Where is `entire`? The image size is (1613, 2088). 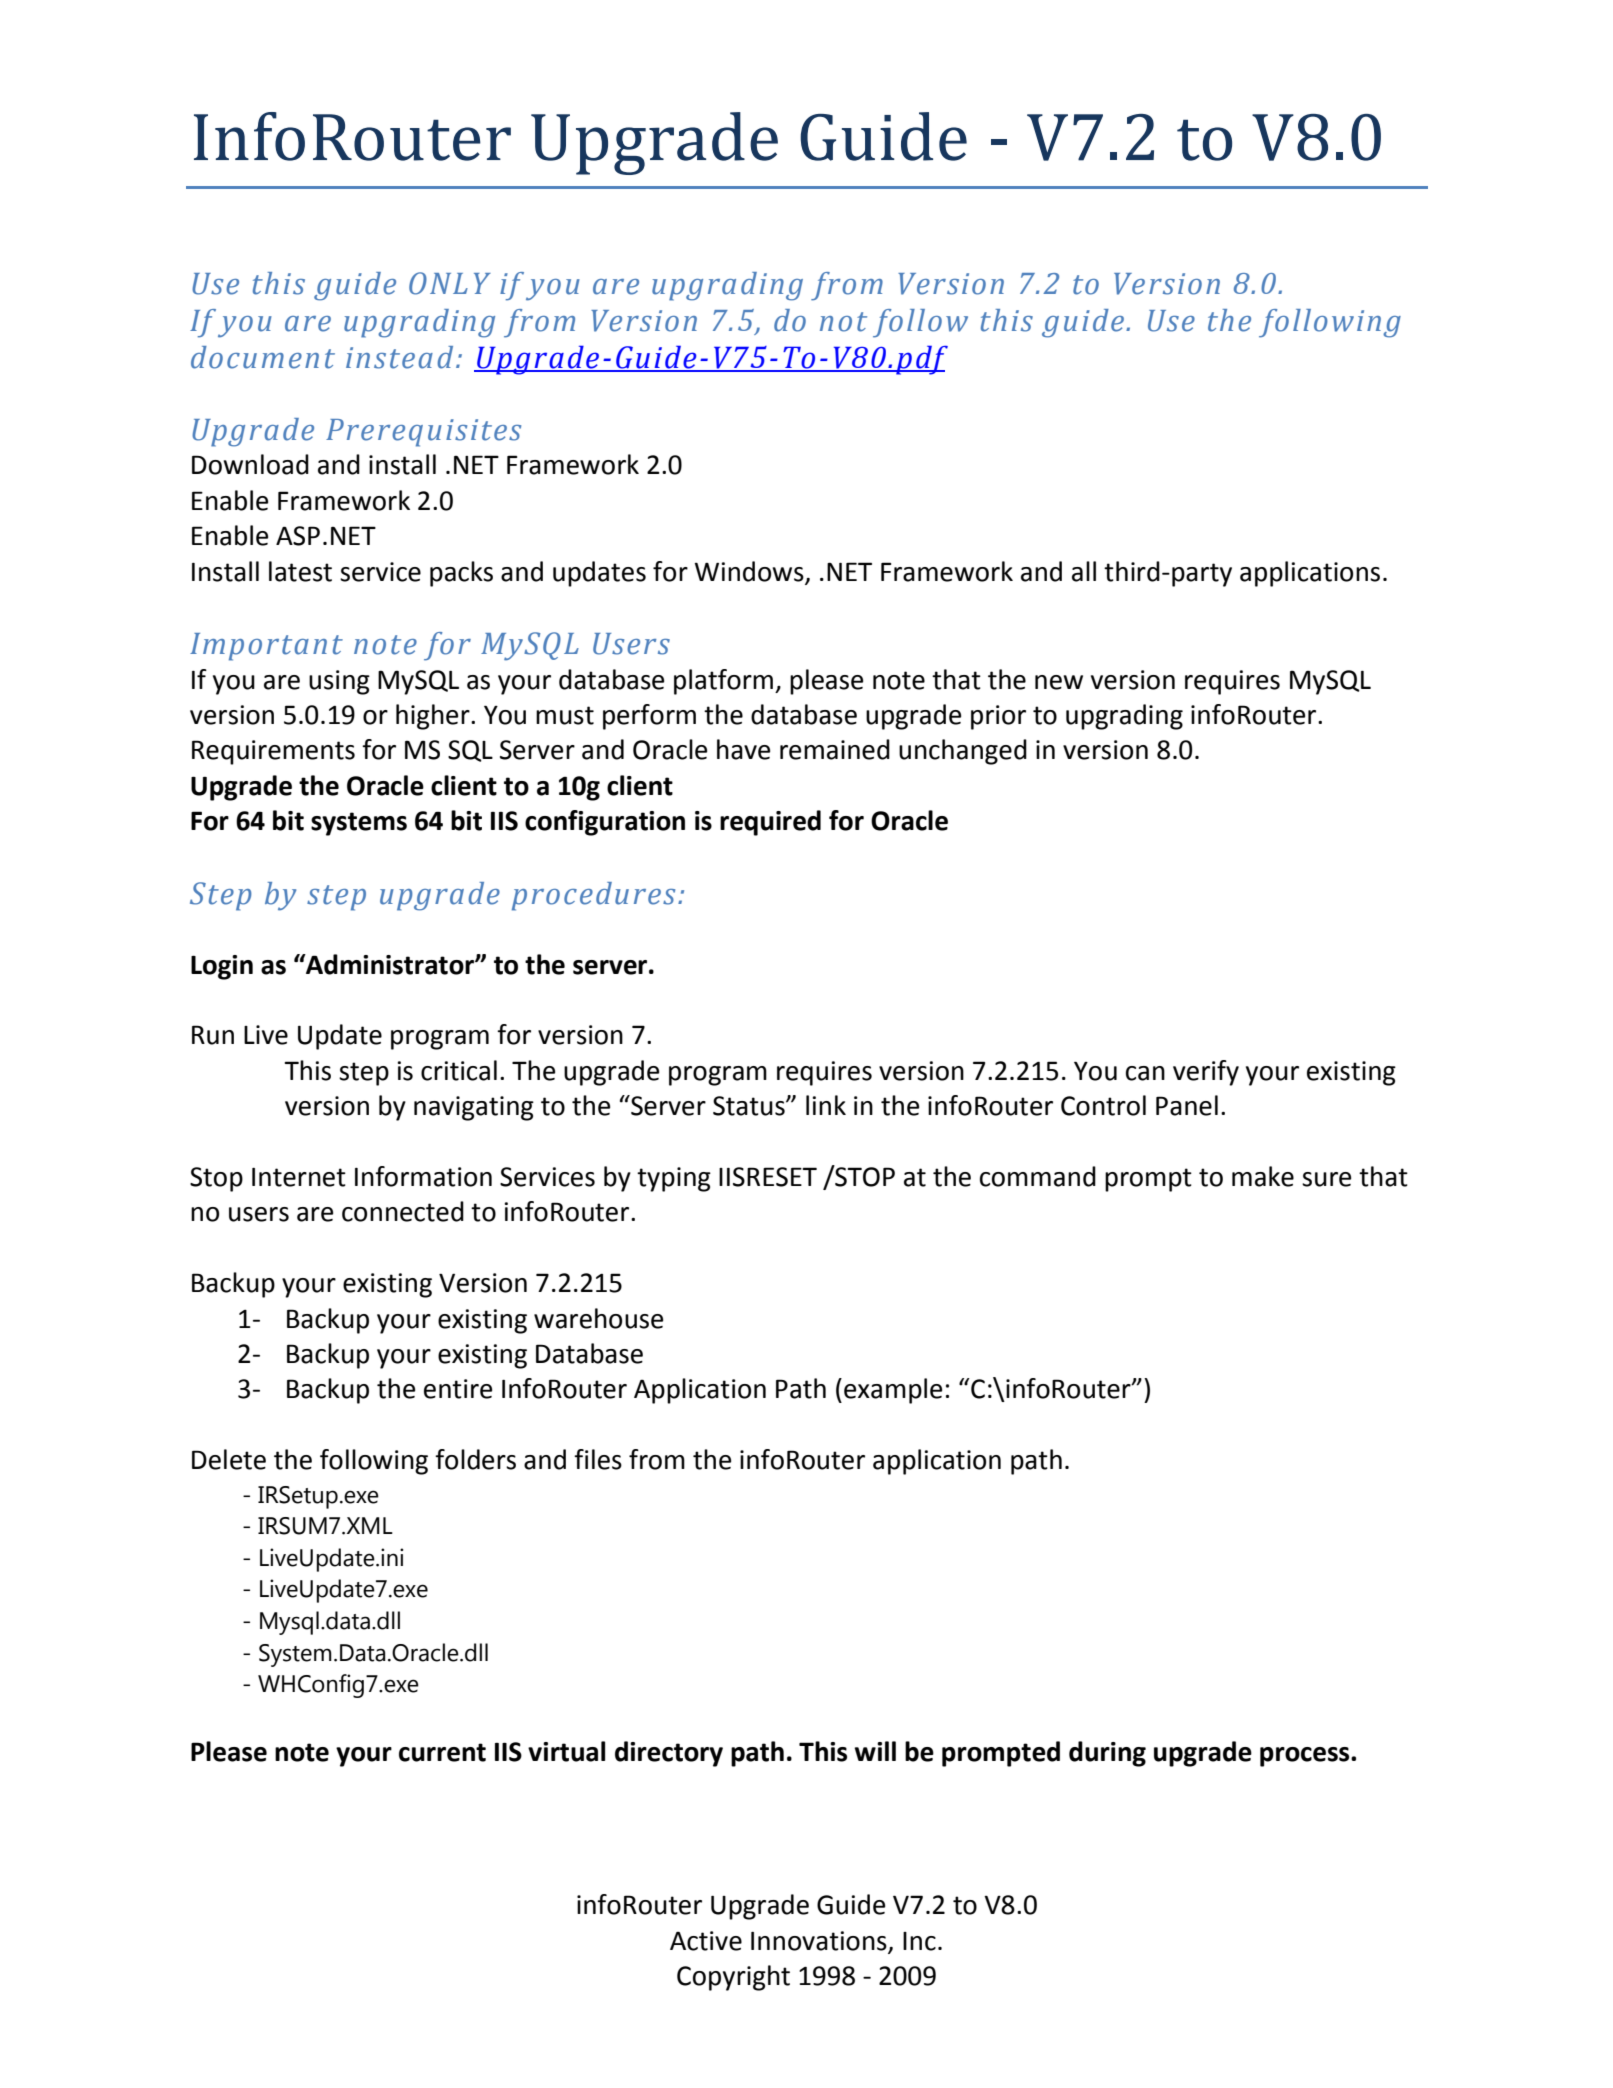 entire is located at coordinates (458, 1389).
